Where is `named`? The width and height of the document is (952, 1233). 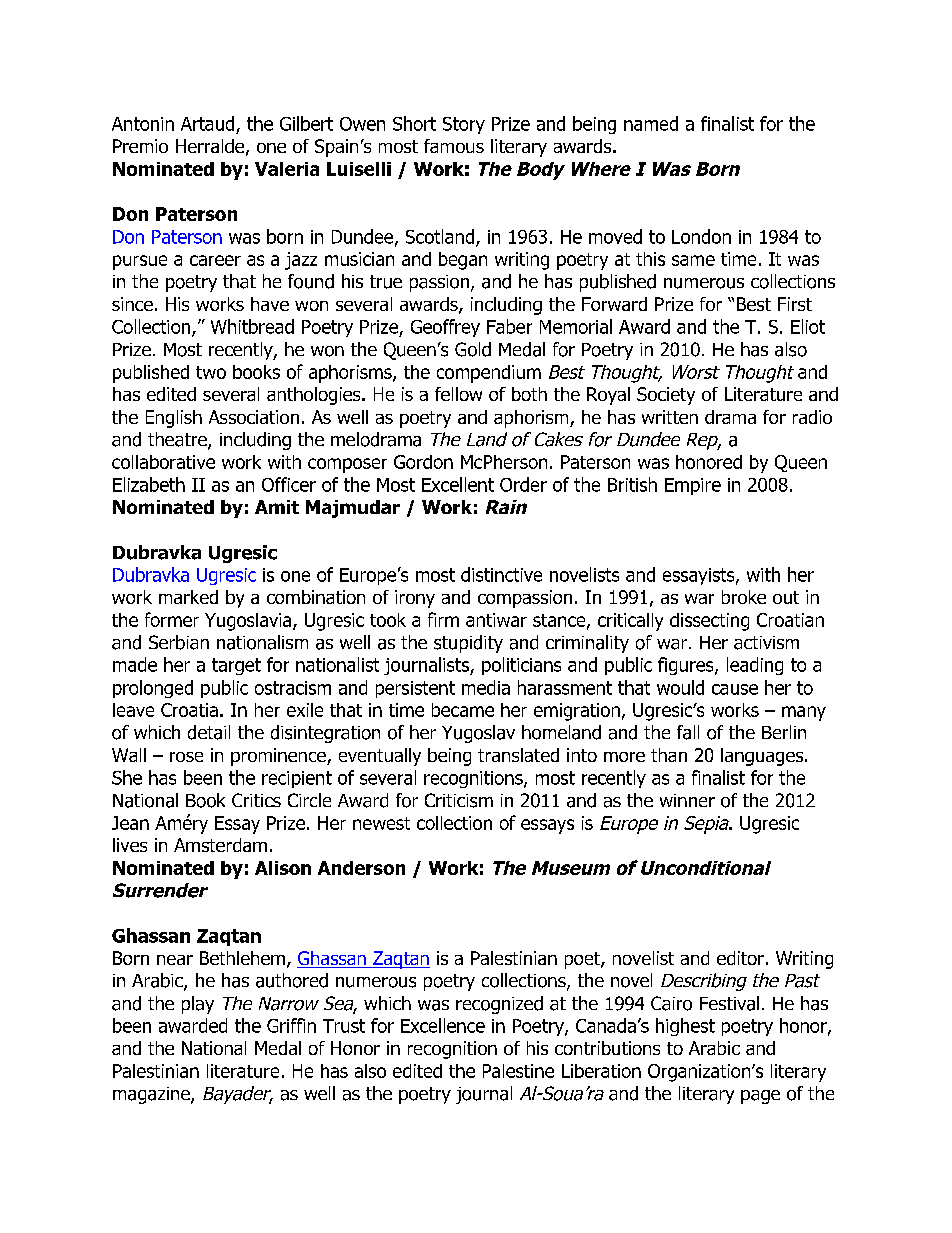
named is located at coordinates (651, 123).
